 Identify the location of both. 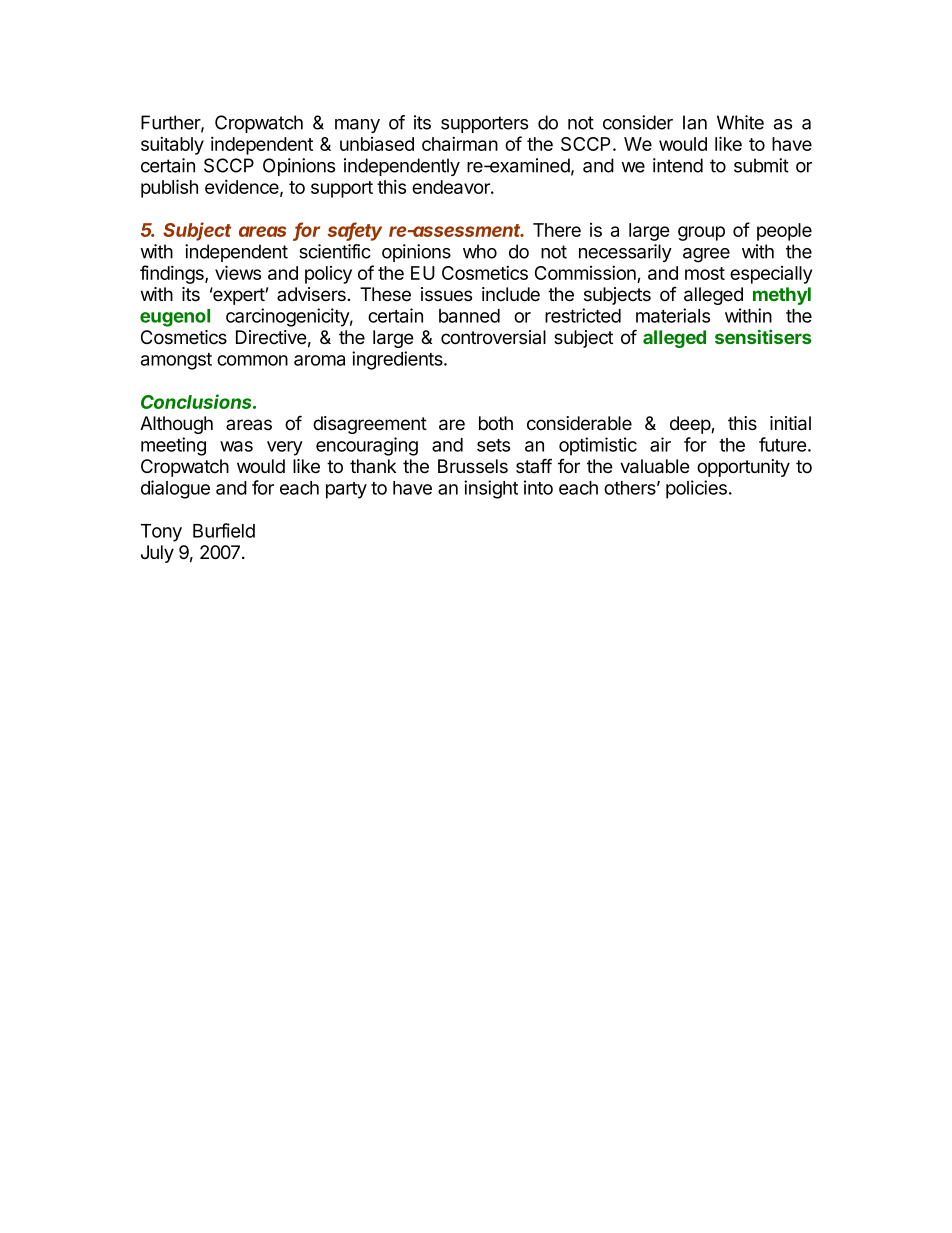
(496, 423).
